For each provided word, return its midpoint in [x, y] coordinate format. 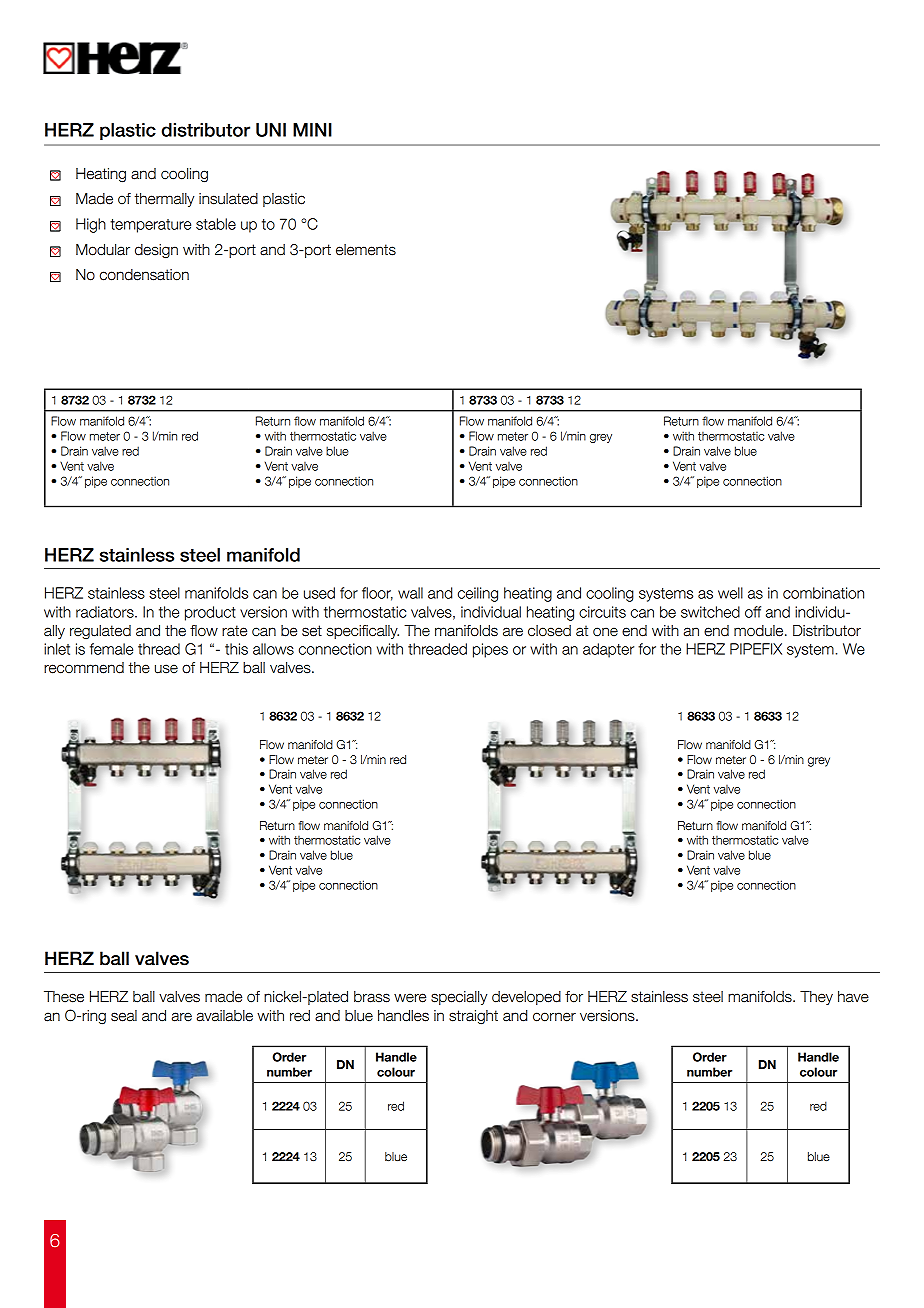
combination [823, 593]
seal [124, 1016]
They [816, 998]
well [730, 593]
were [410, 998]
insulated [228, 199]
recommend [84, 668]
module [760, 631]
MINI [312, 130]
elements [366, 250]
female [111, 649]
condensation [144, 275]
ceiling [478, 594]
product [210, 613]
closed [549, 631]
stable [216, 224]
